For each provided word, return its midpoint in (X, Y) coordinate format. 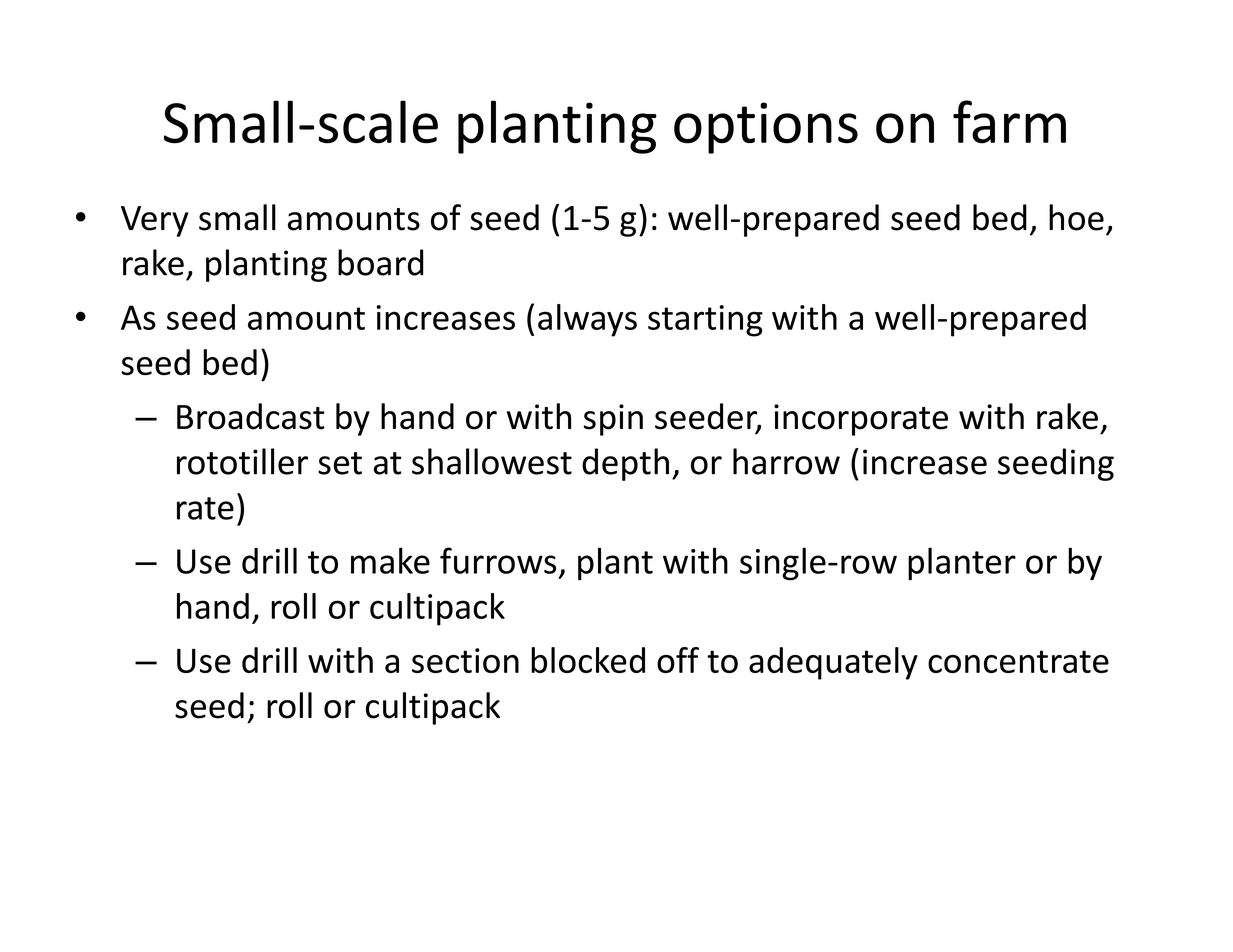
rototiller (242, 461)
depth (625, 464)
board (380, 262)
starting (705, 321)
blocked (588, 660)
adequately (833, 663)
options (766, 128)
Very (155, 221)
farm (1009, 122)
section (465, 660)
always (587, 320)
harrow (786, 461)
